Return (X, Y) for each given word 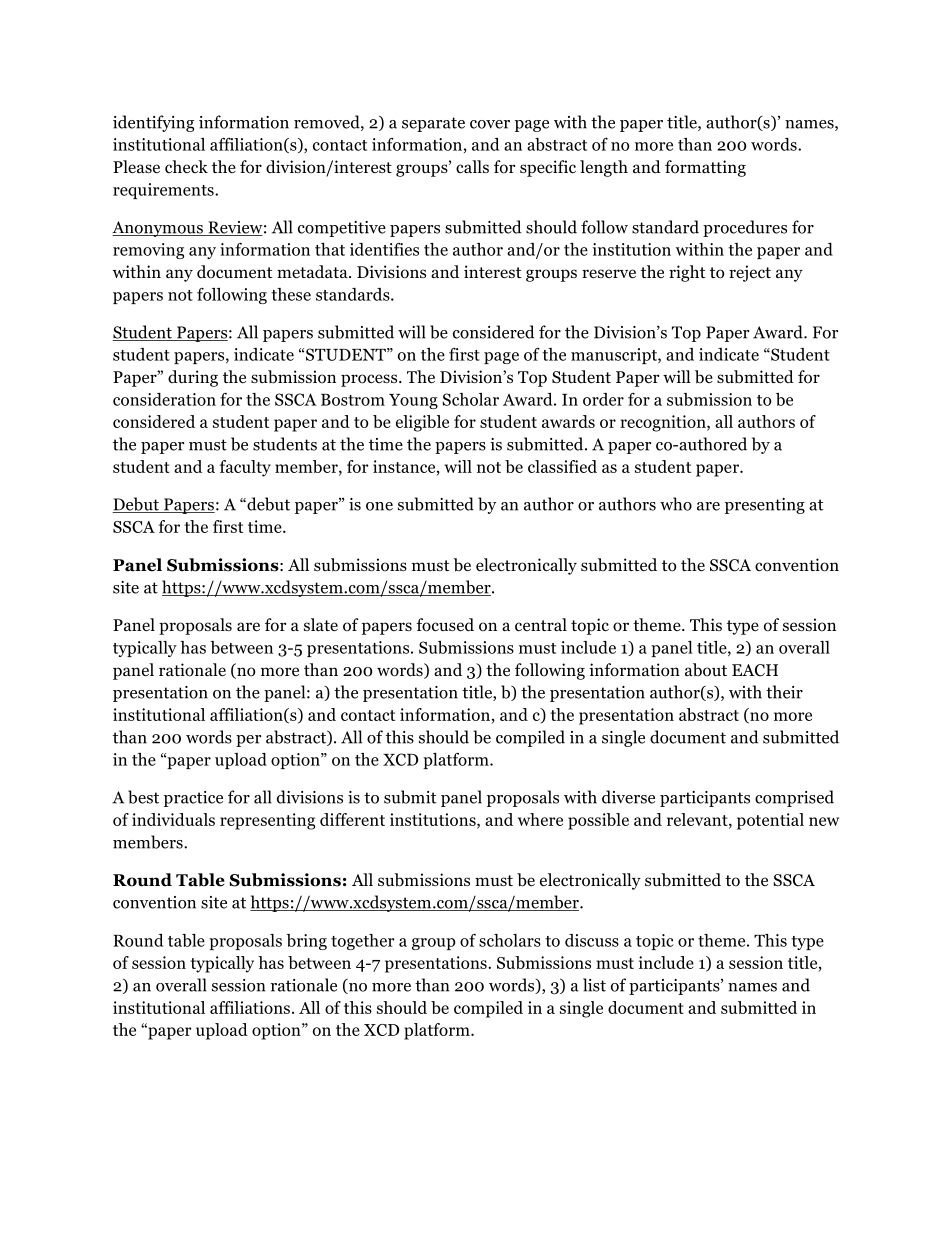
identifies (384, 249)
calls (472, 166)
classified (562, 466)
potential (770, 821)
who (676, 504)
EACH (755, 670)
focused (445, 625)
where (540, 819)
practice (193, 799)
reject (750, 273)
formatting (705, 168)
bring (306, 942)
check (186, 166)
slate (321, 624)
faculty (245, 468)
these (291, 294)
